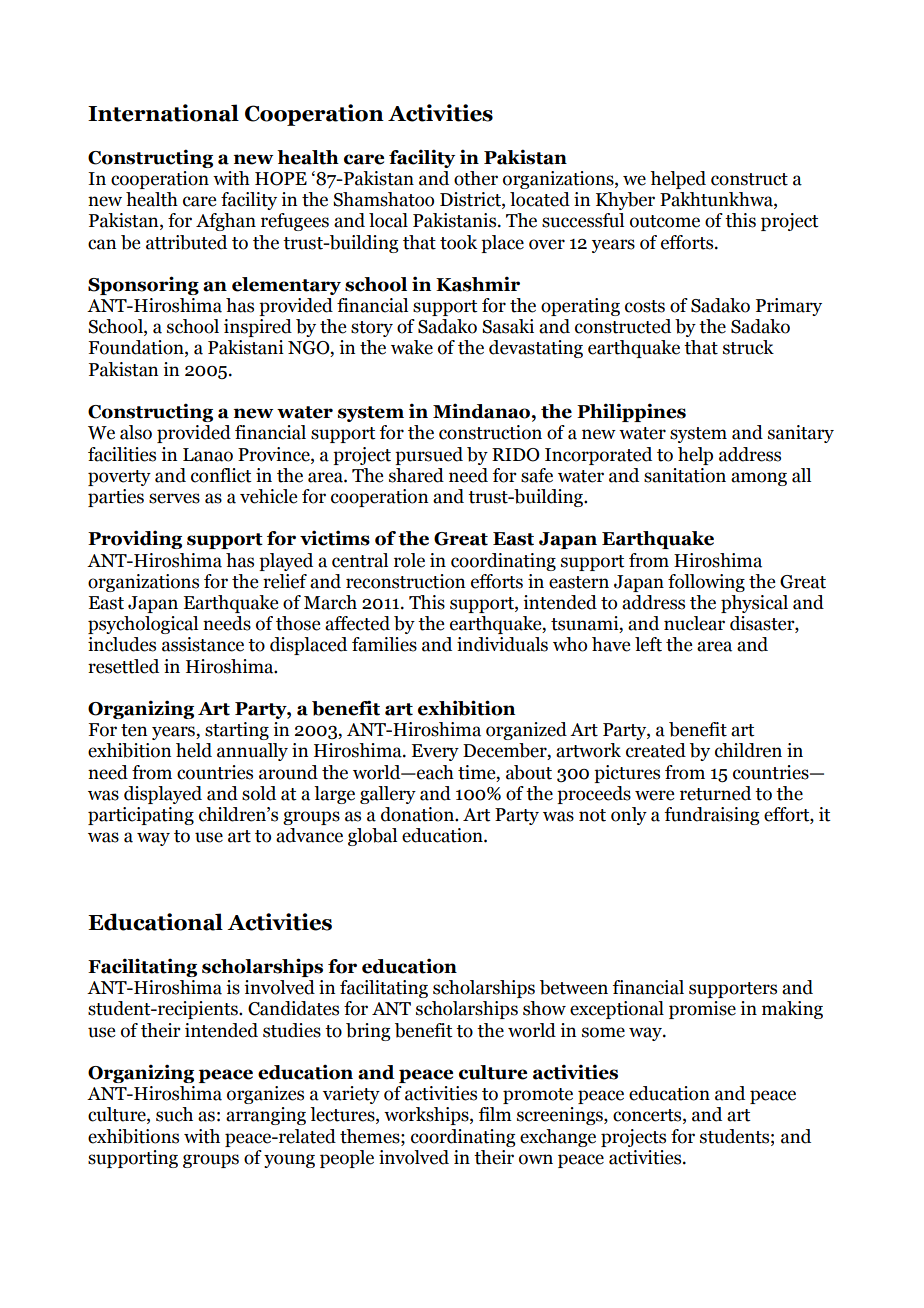 The height and width of the screenshot is (1308, 924). What do you see at coordinates (702, 1010) in the screenshot?
I see `promise` at bounding box center [702, 1010].
